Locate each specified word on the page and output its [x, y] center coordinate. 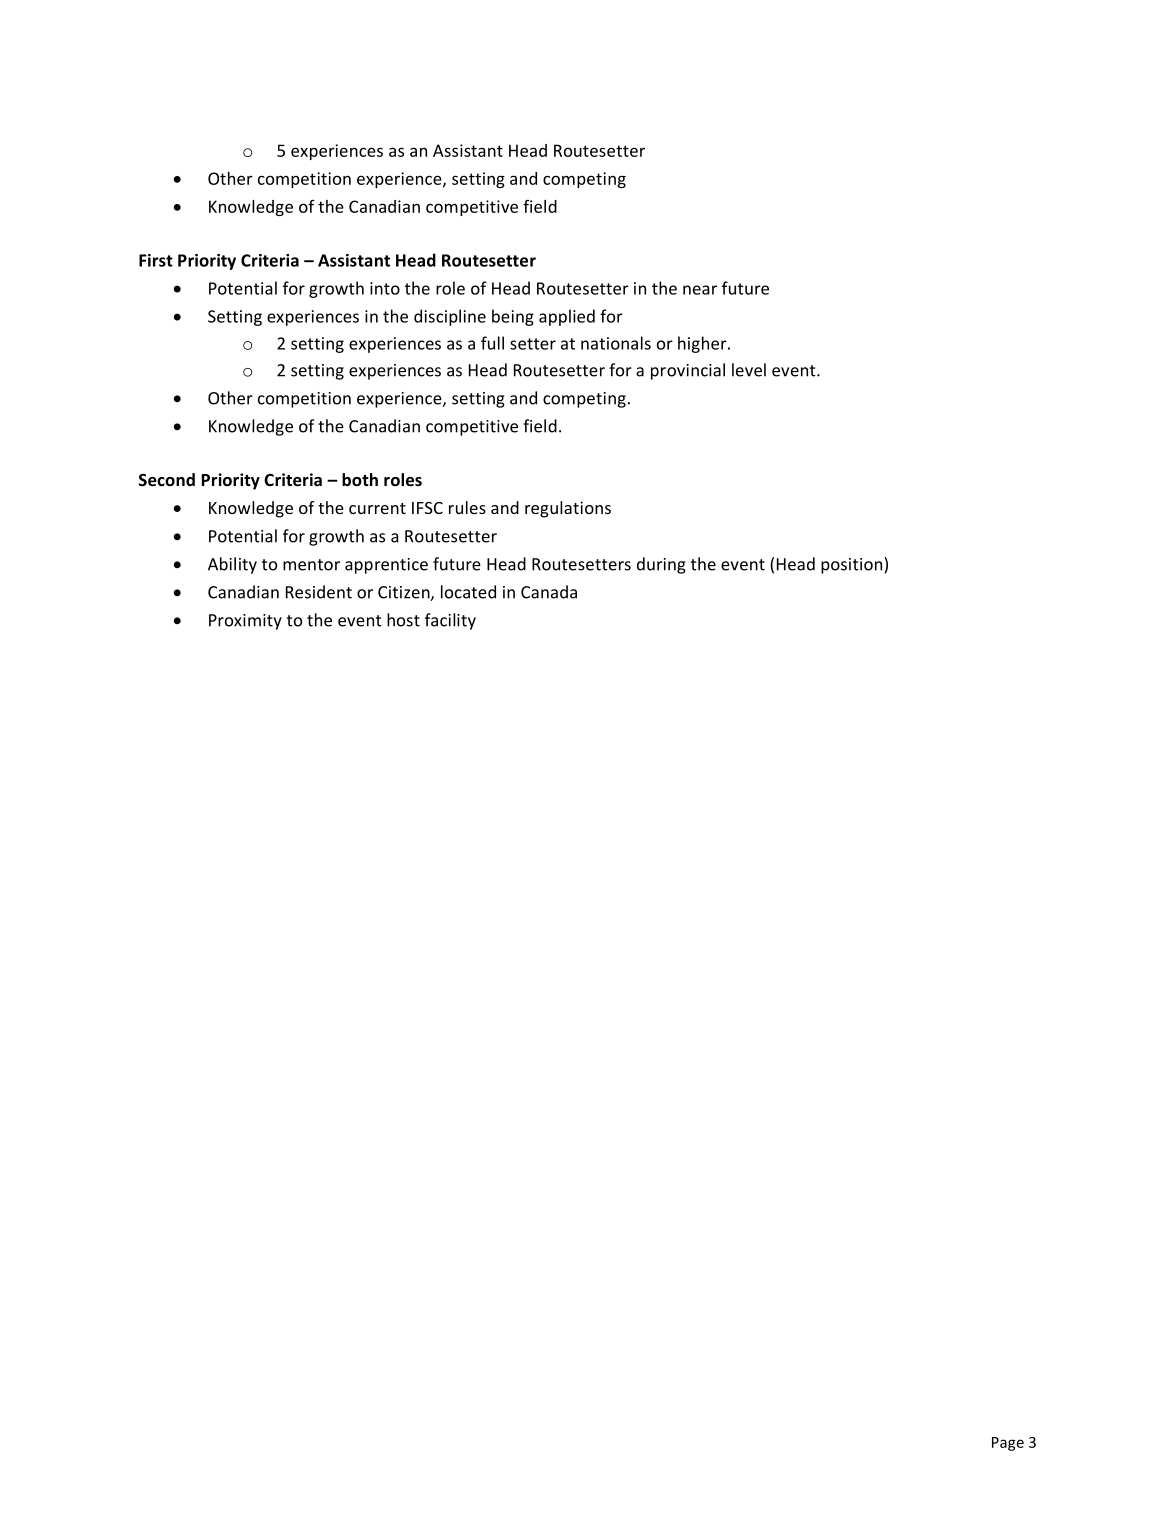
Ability [232, 565]
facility [450, 621]
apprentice [386, 566]
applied [567, 317]
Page [1008, 1444]
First [156, 260]
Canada [549, 592]
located [468, 592]
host [403, 620]
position [853, 565]
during [661, 565]
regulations [568, 509]
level [749, 370]
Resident [319, 592]
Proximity [245, 622]
